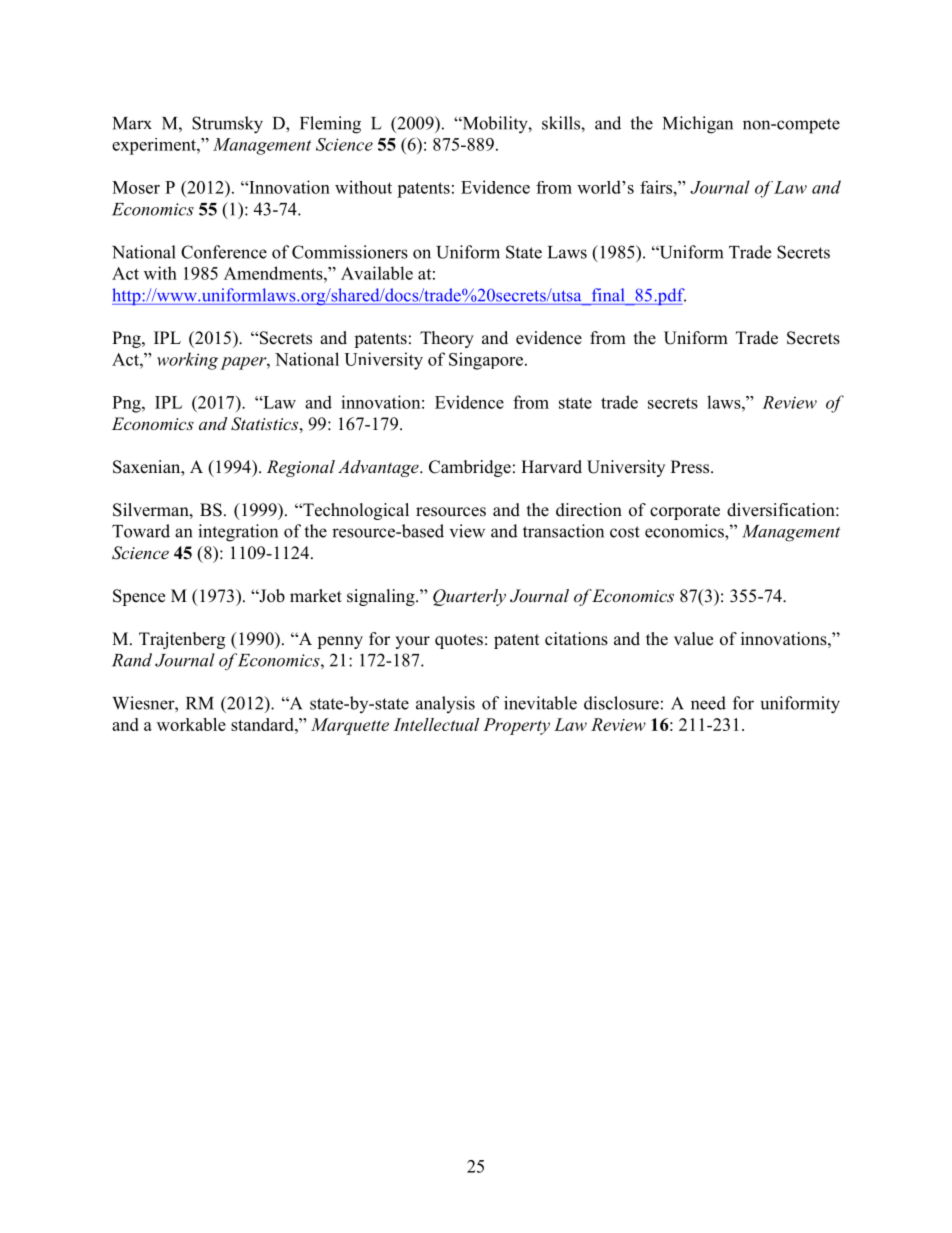 This screenshot has height=1233, width=952. Describe the element at coordinates (698, 125) in the screenshot. I see `Michigan` at that location.
